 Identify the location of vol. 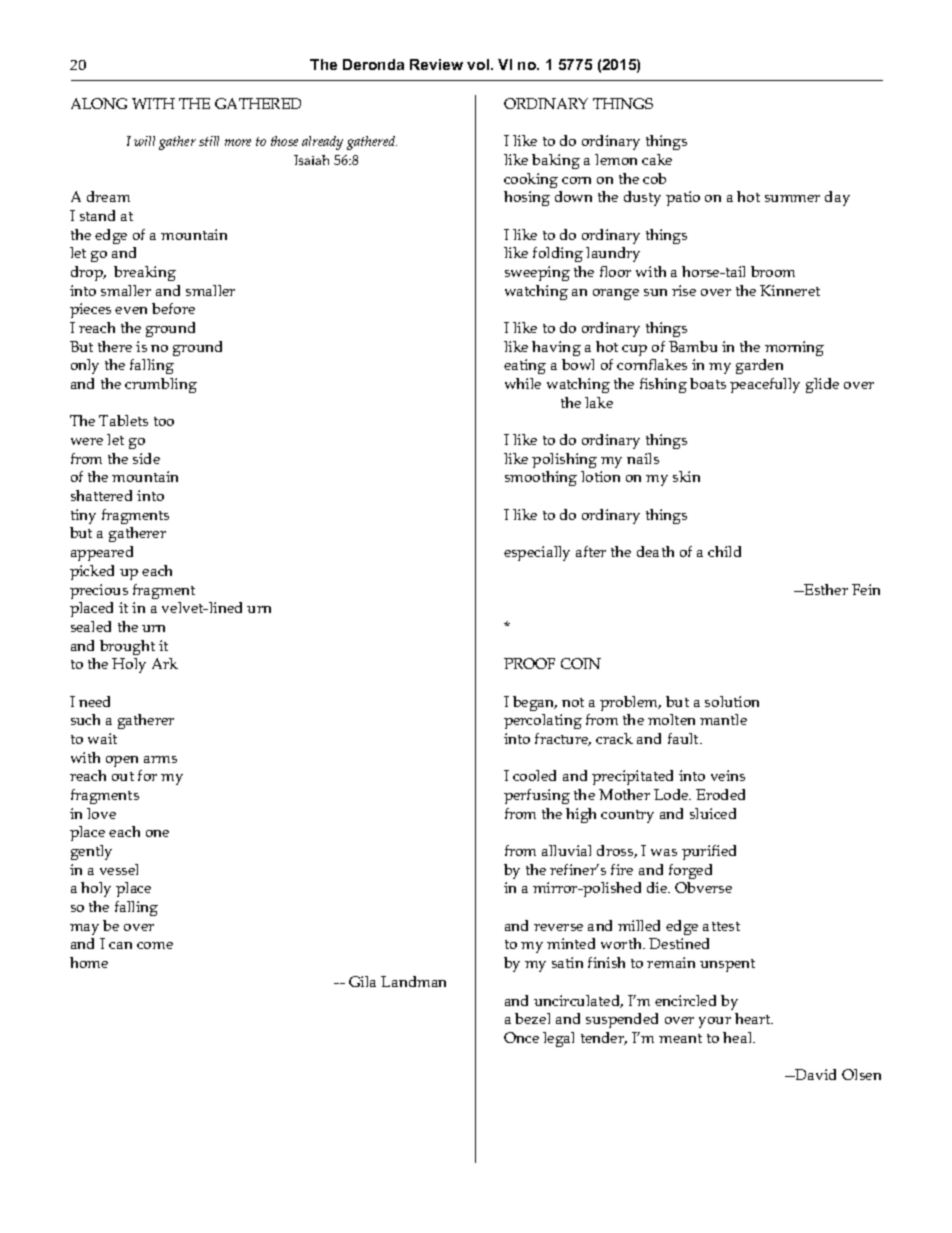
(479, 64).
